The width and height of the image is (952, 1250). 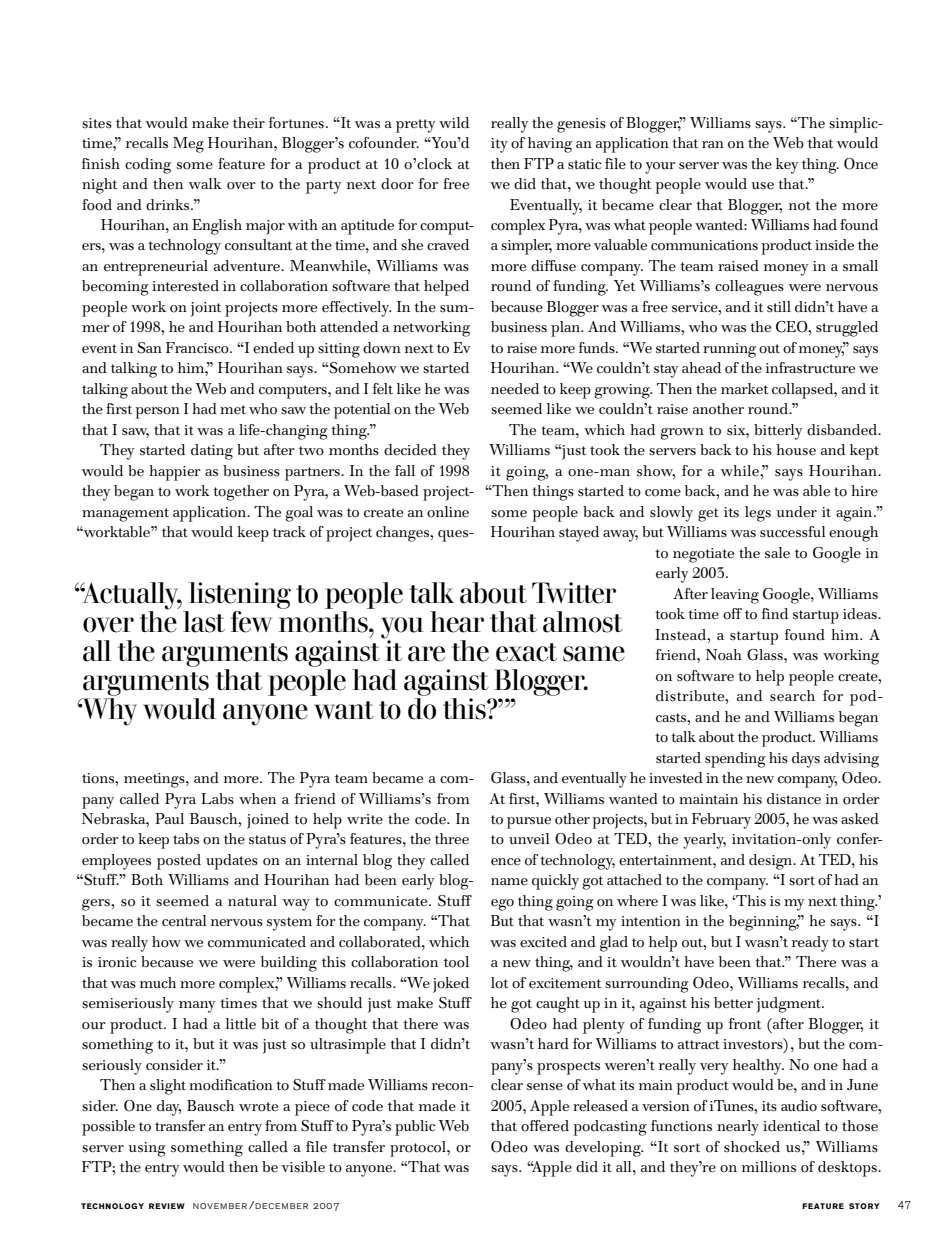 What do you see at coordinates (454, 123) in the image?
I see `wild` at bounding box center [454, 123].
